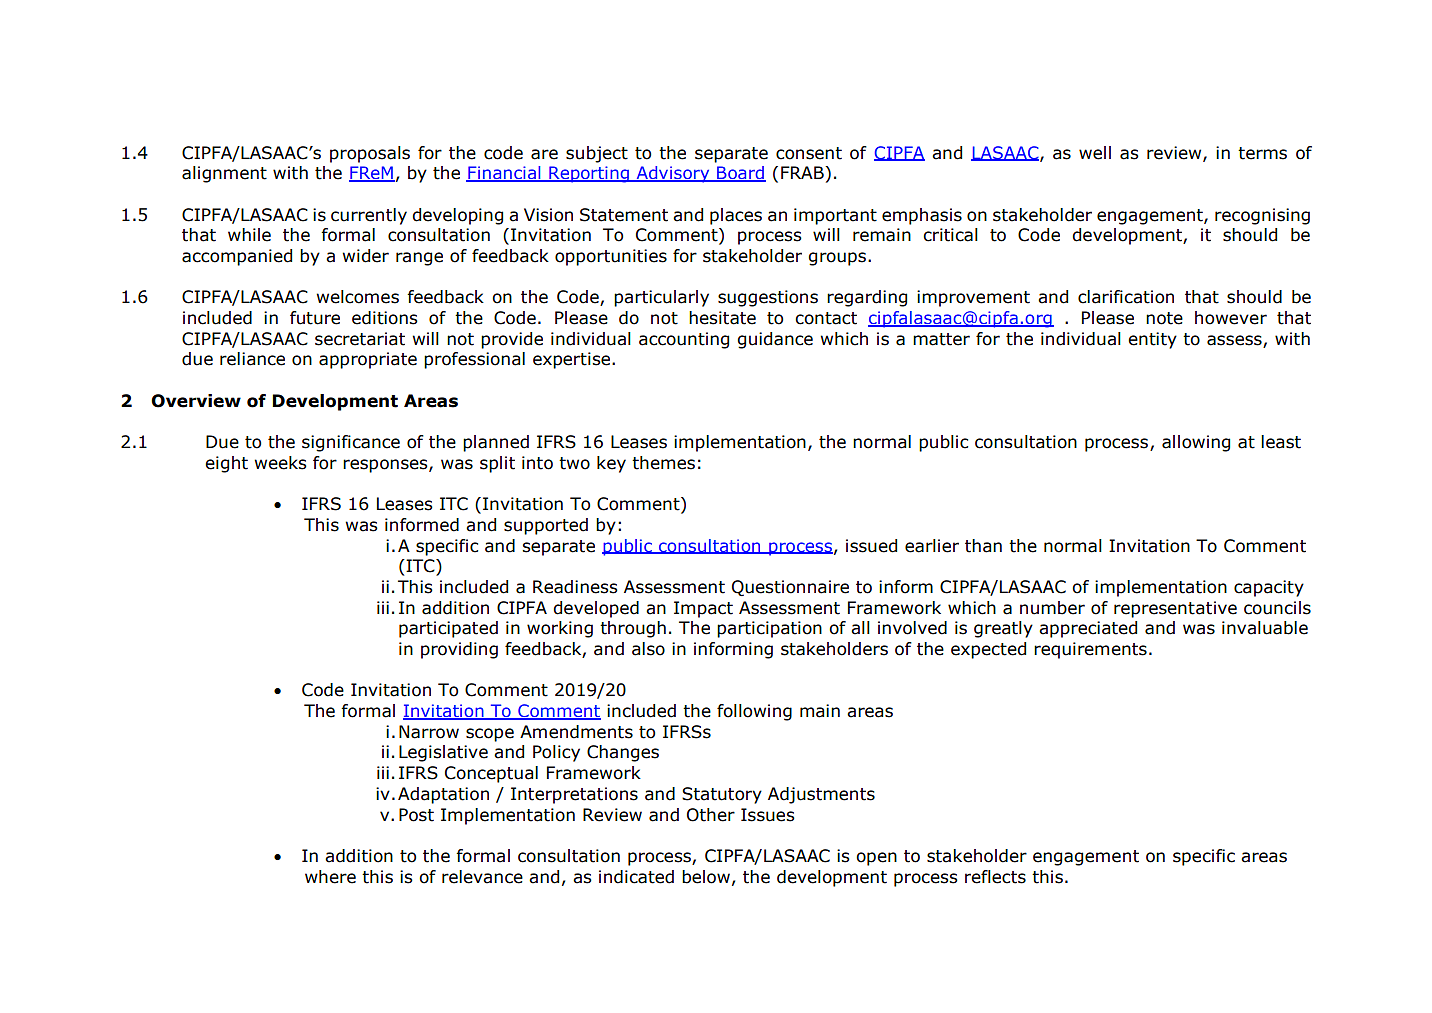 The height and width of the screenshot is (1013, 1432). What do you see at coordinates (330, 877) in the screenshot?
I see `where` at bounding box center [330, 877].
